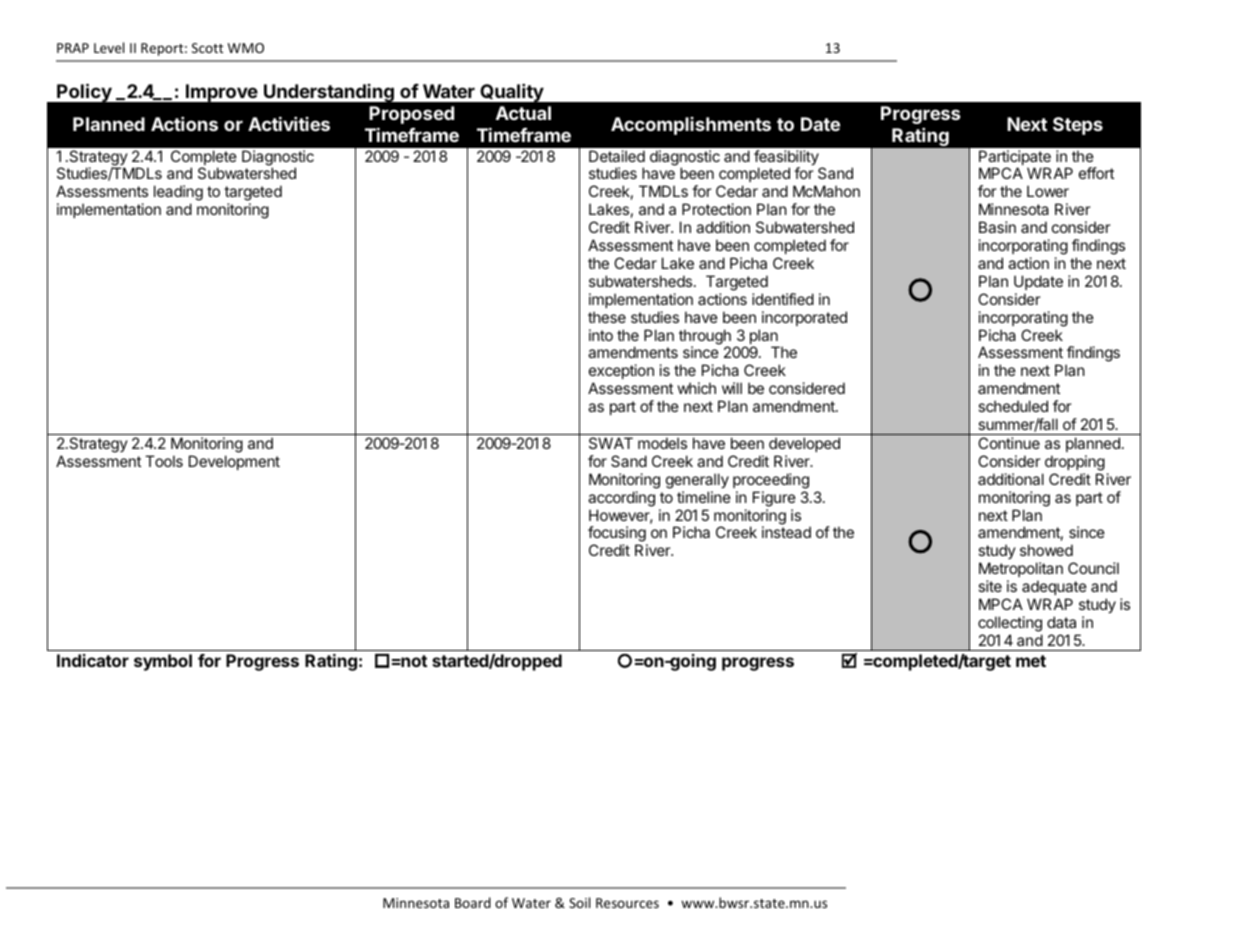 The height and width of the screenshot is (952, 1233). I want to click on Development, so click(234, 462).
